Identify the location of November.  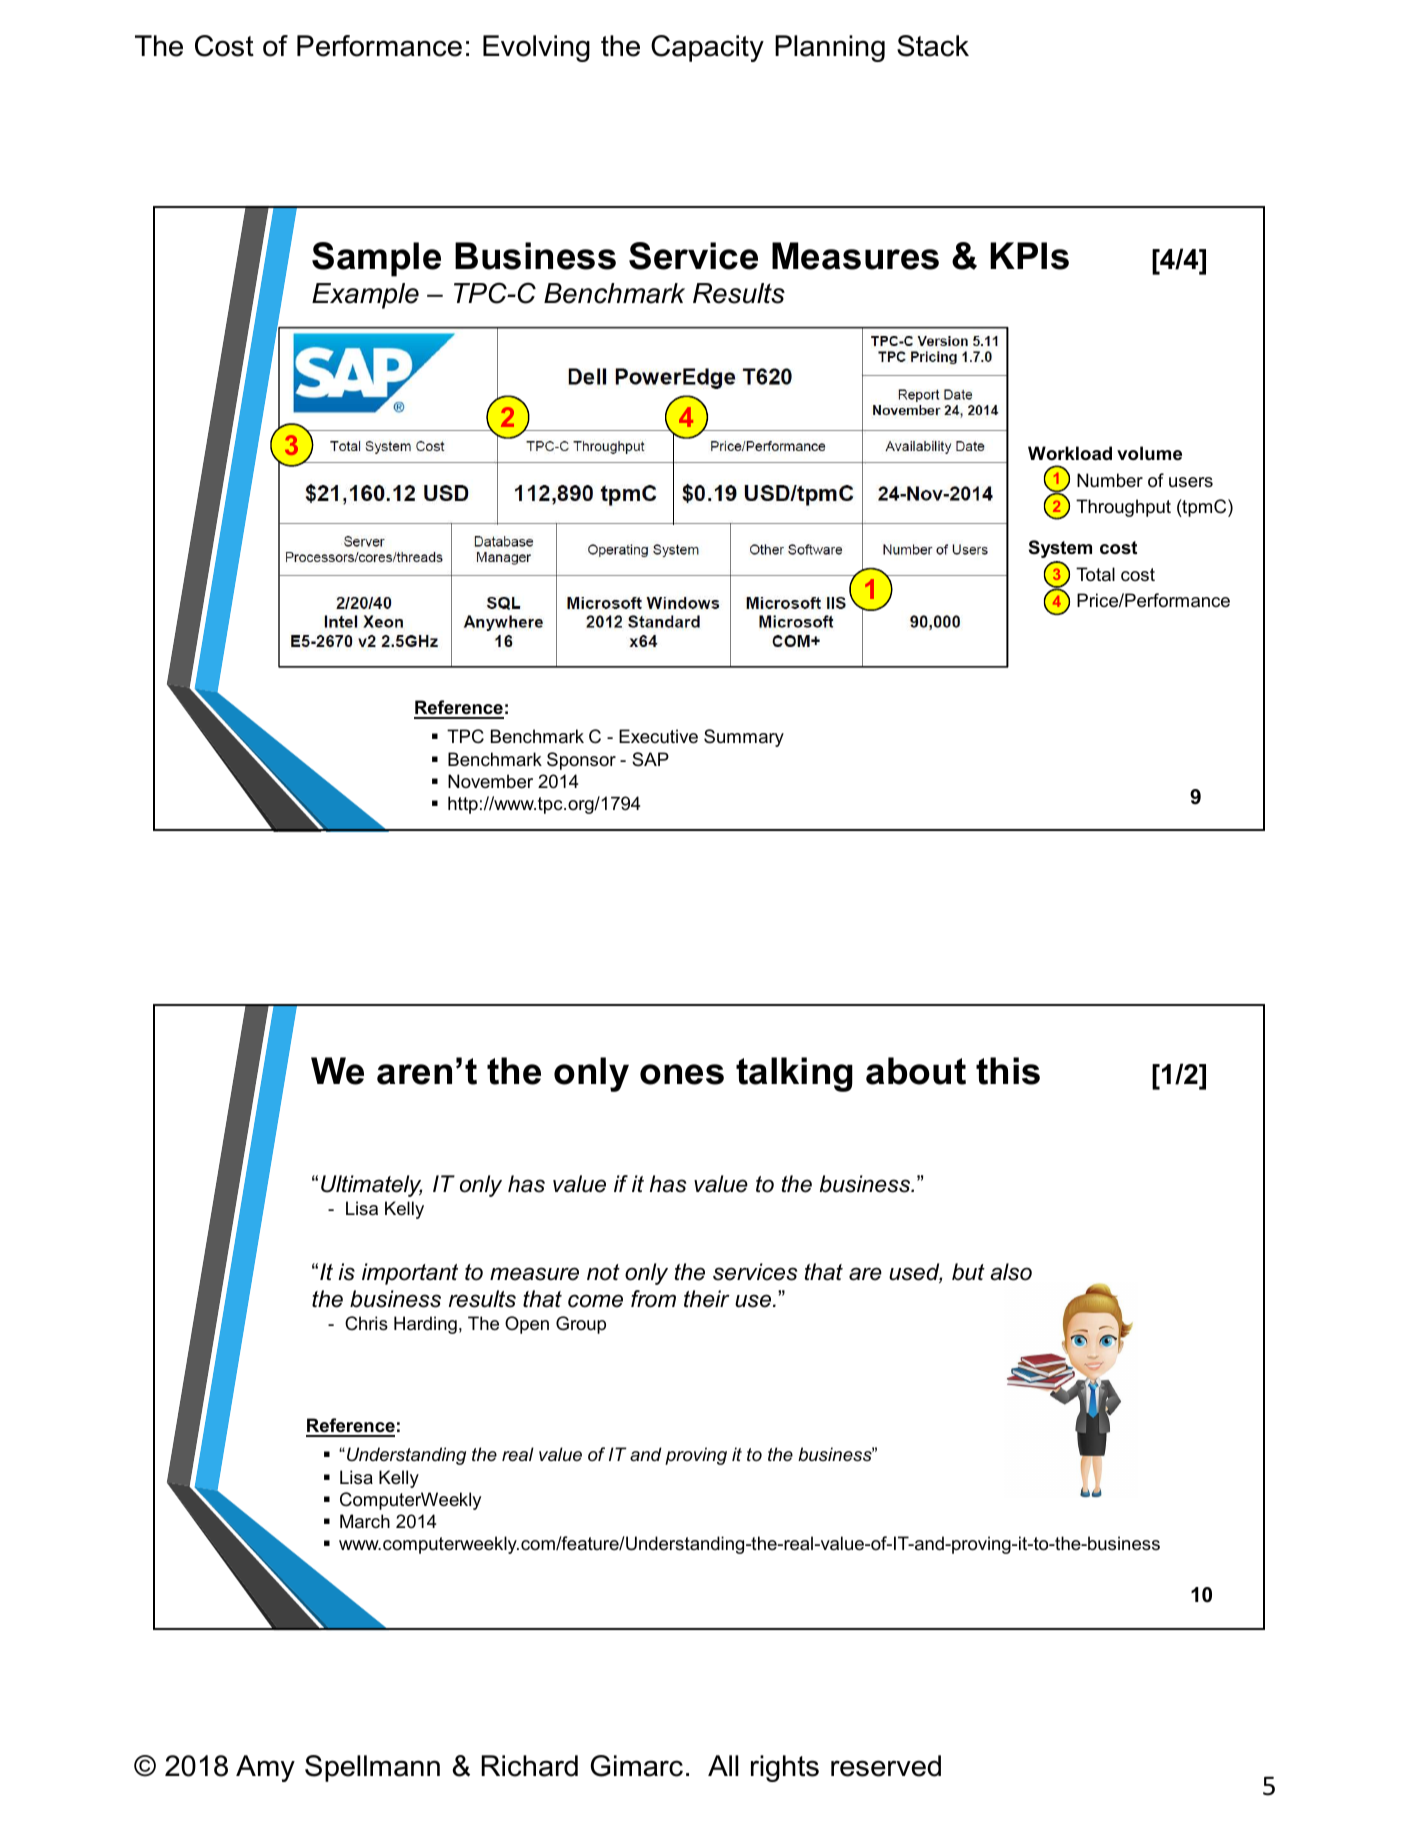
(490, 781).
